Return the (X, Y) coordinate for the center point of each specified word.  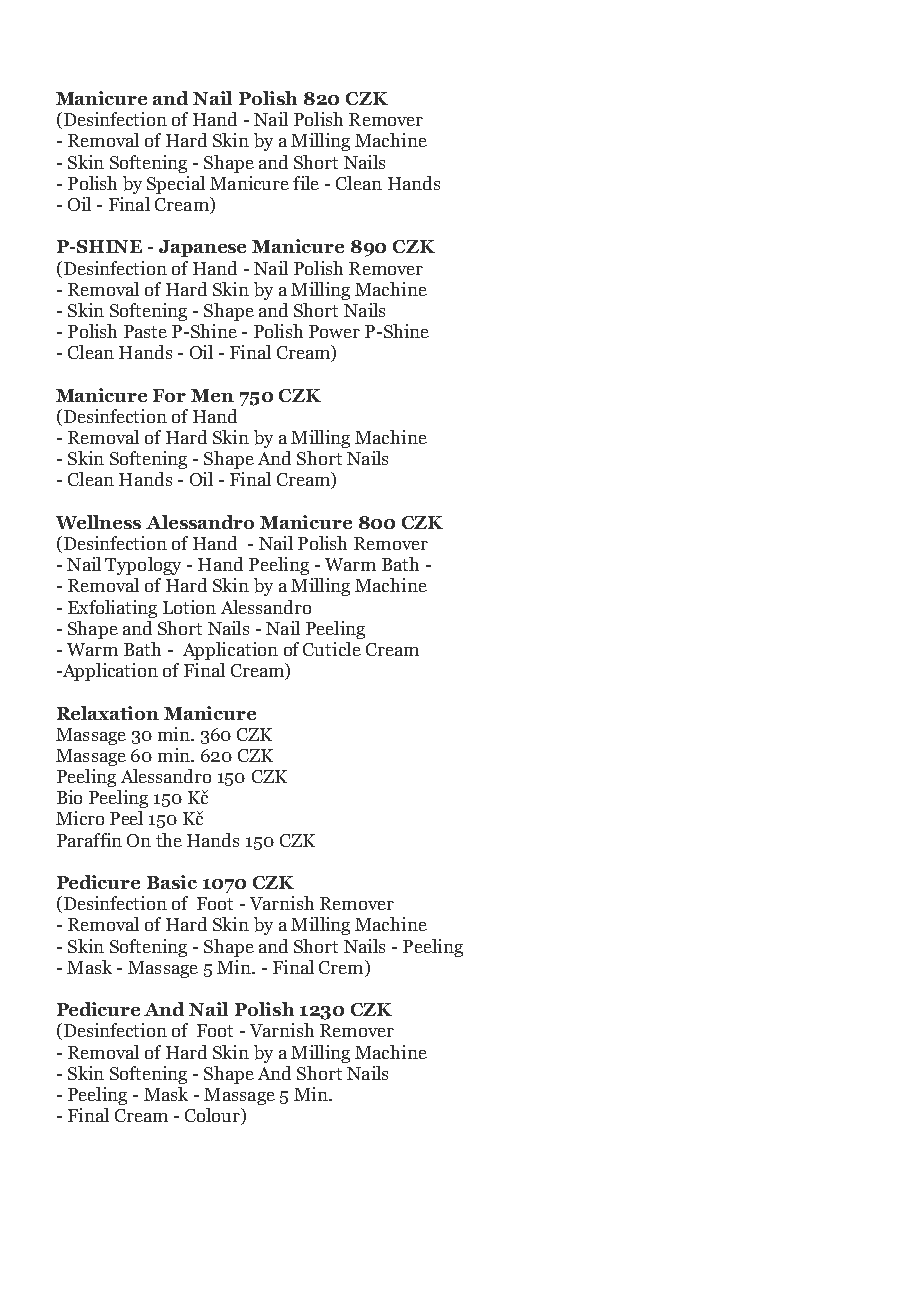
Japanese (202, 248)
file (306, 183)
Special (176, 185)
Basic (172, 882)
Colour (214, 1116)
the (169, 840)
